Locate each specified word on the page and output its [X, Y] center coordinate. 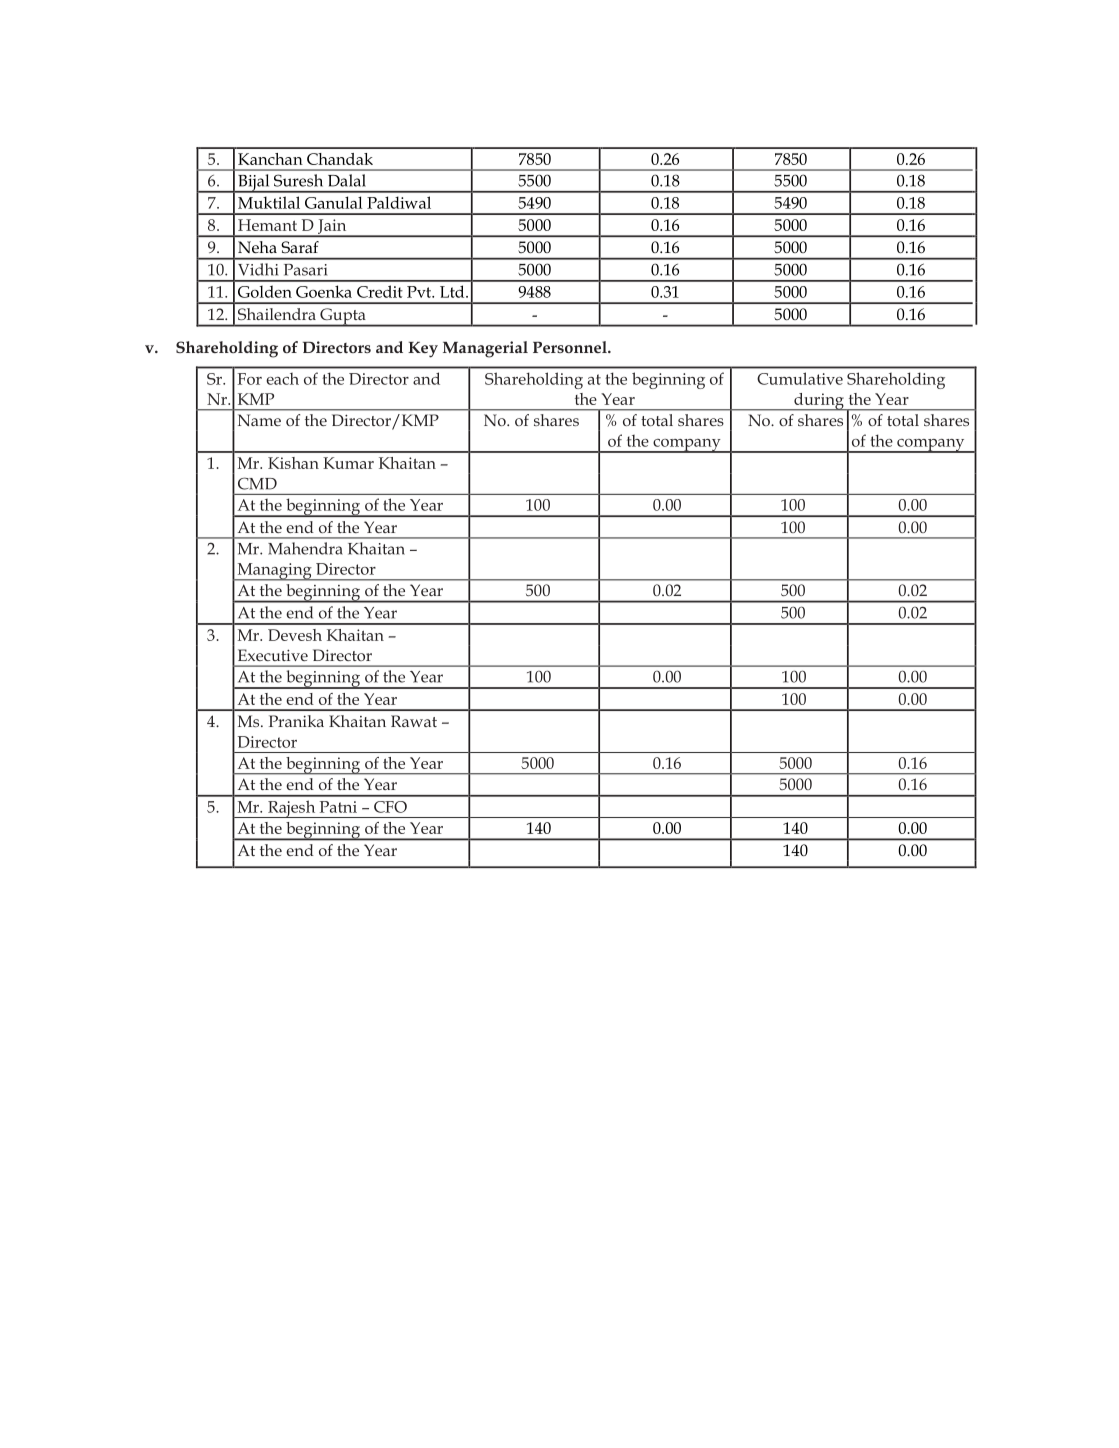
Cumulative [800, 378]
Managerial [485, 349]
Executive [273, 655]
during [819, 402]
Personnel [571, 347]
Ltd [453, 291]
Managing [274, 572]
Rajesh [292, 809]
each [282, 379]
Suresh [298, 180]
